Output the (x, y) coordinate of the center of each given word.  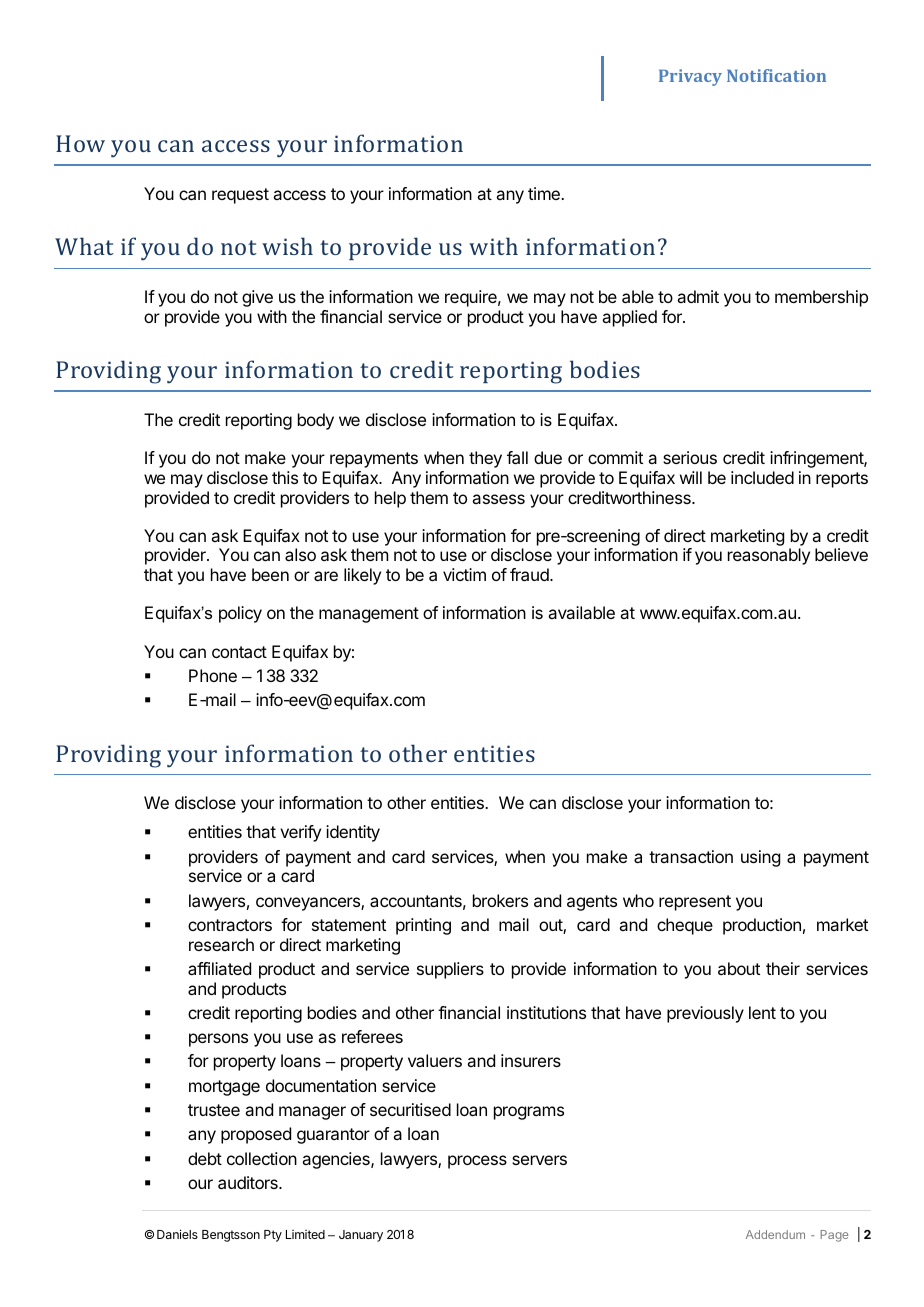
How (80, 143)
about (739, 968)
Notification (776, 75)
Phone (213, 675)
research (221, 944)
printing (423, 926)
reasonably (769, 556)
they (485, 459)
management (369, 615)
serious (690, 457)
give (257, 298)
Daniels (177, 1234)
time (545, 193)
